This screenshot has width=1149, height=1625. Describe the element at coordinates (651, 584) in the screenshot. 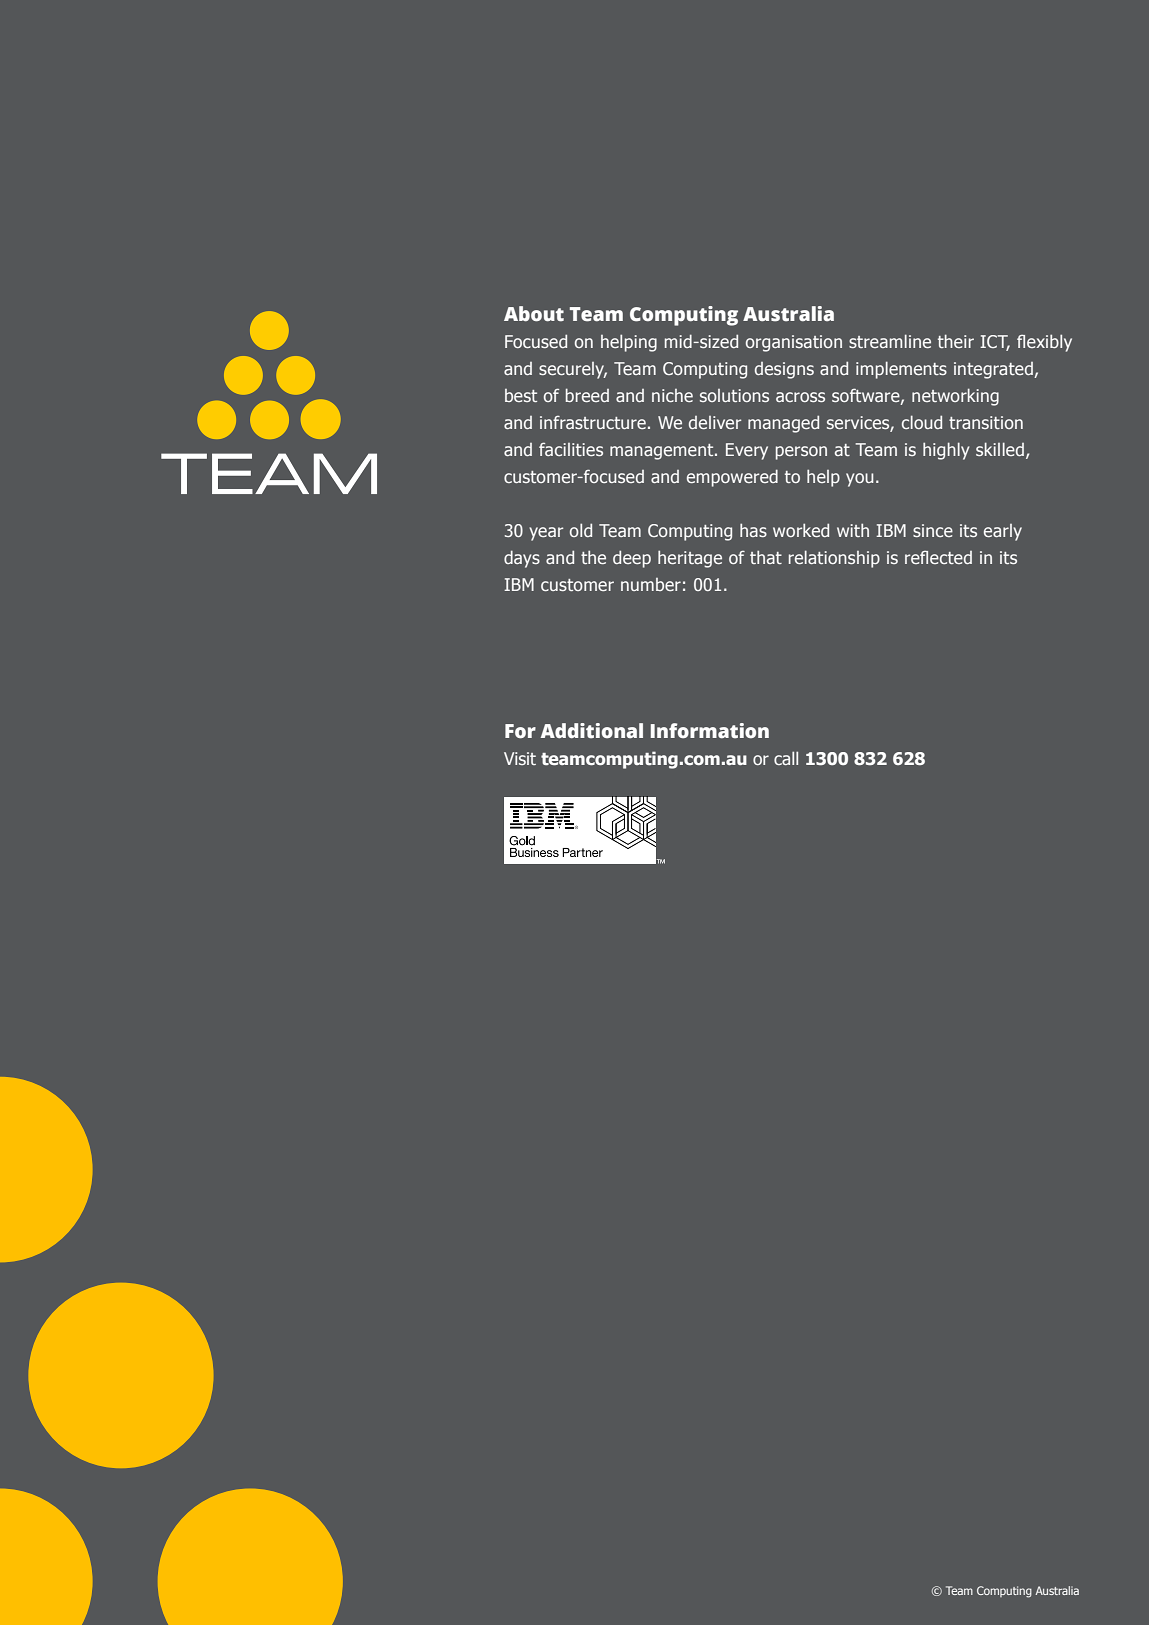

I see `number` at that location.
